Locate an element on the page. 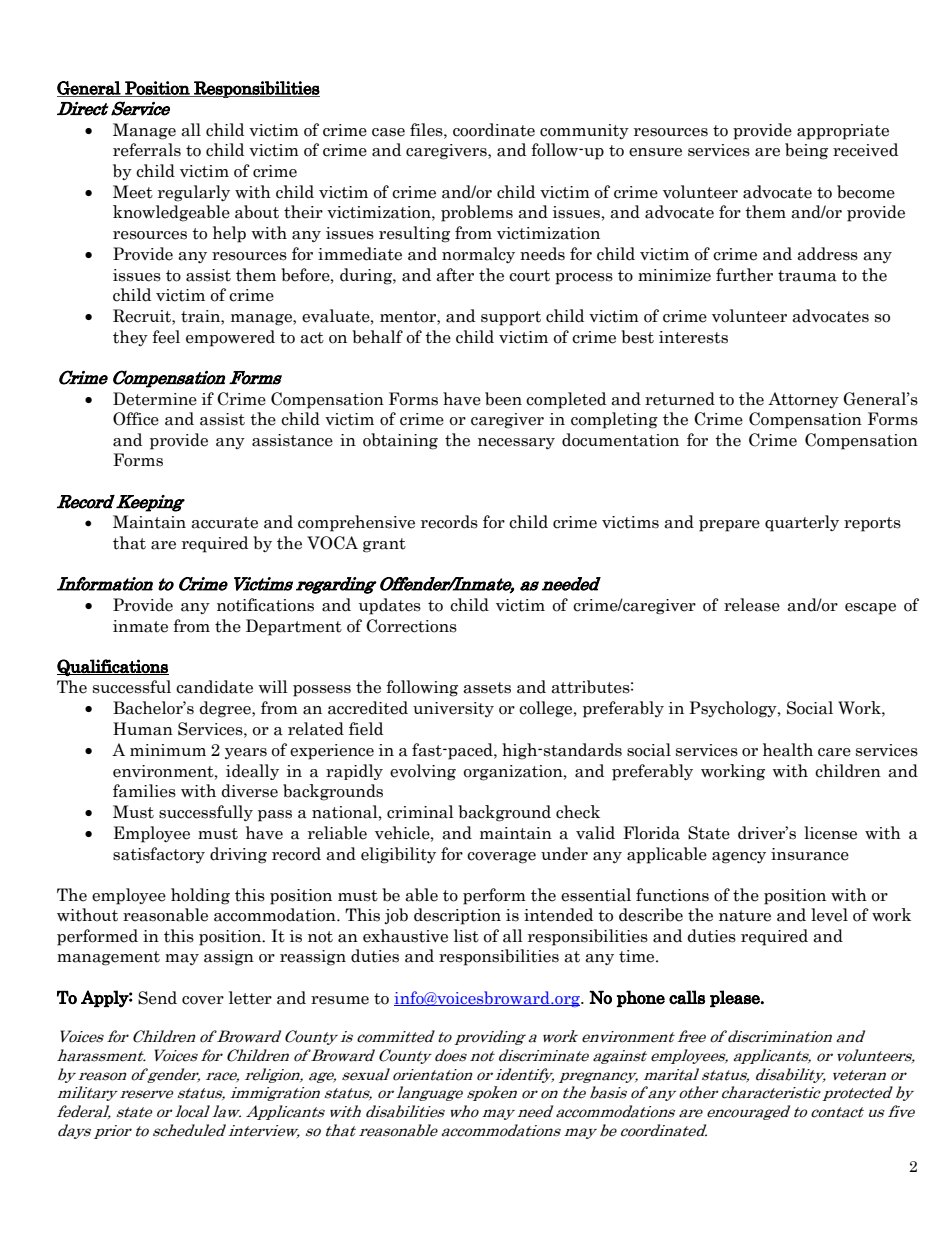 The width and height of the image is (952, 1233). list is located at coordinates (466, 936).
